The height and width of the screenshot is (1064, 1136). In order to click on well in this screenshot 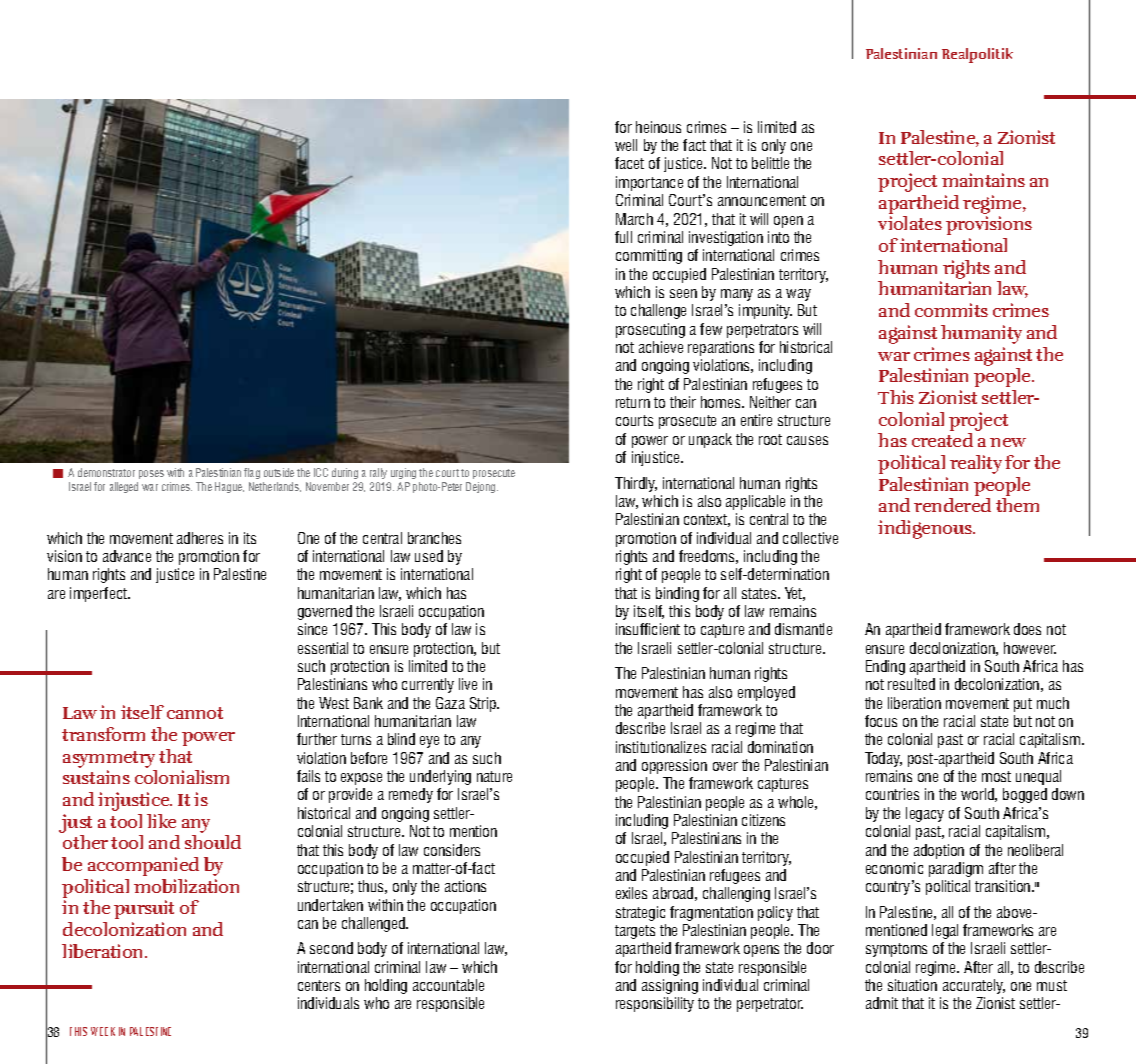, I will do `click(626, 145)`.
